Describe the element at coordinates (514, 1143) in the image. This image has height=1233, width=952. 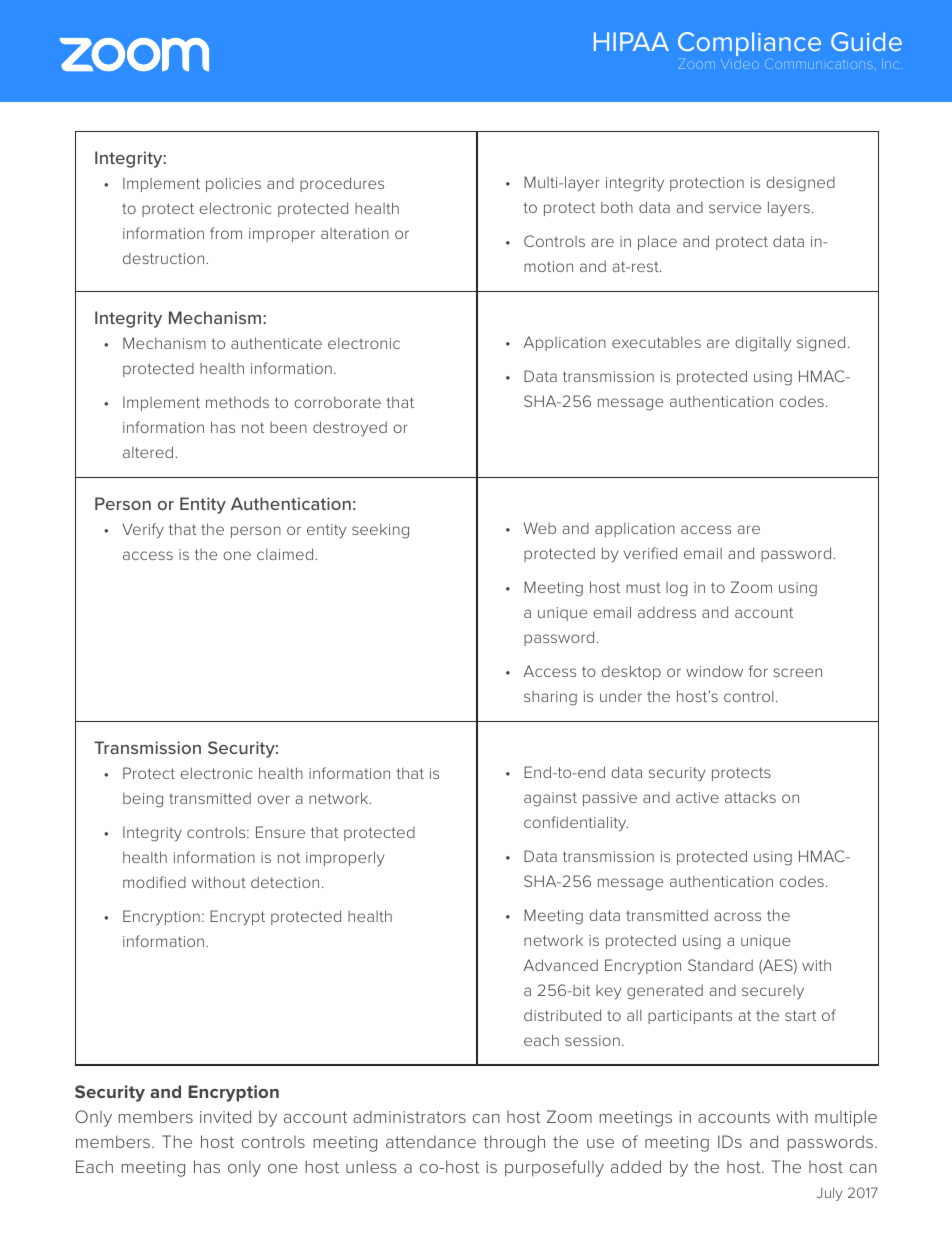
I see `through` at that location.
